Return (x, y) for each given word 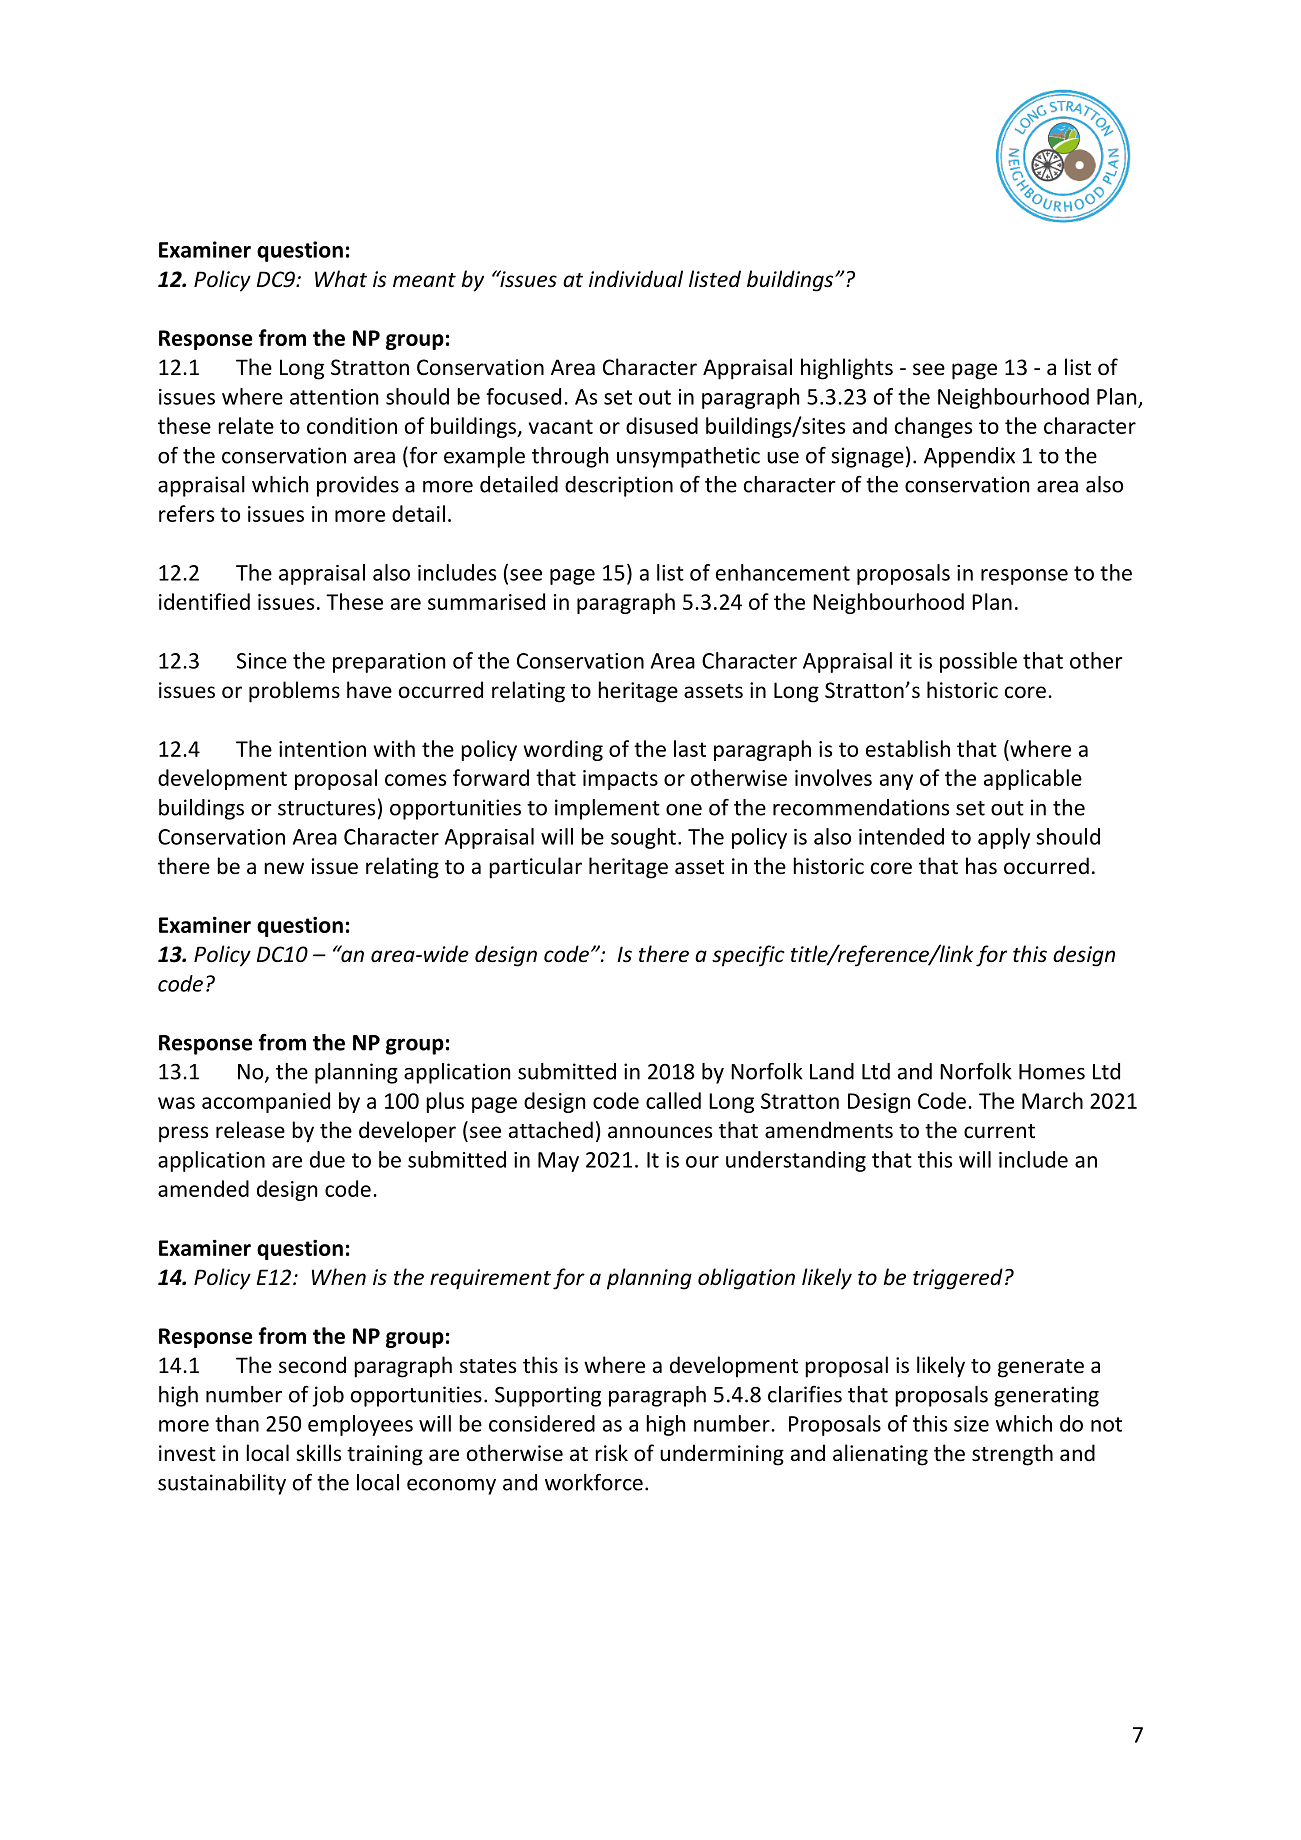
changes (933, 427)
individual (636, 279)
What (341, 278)
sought (643, 838)
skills (318, 1452)
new (284, 868)
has (981, 866)
